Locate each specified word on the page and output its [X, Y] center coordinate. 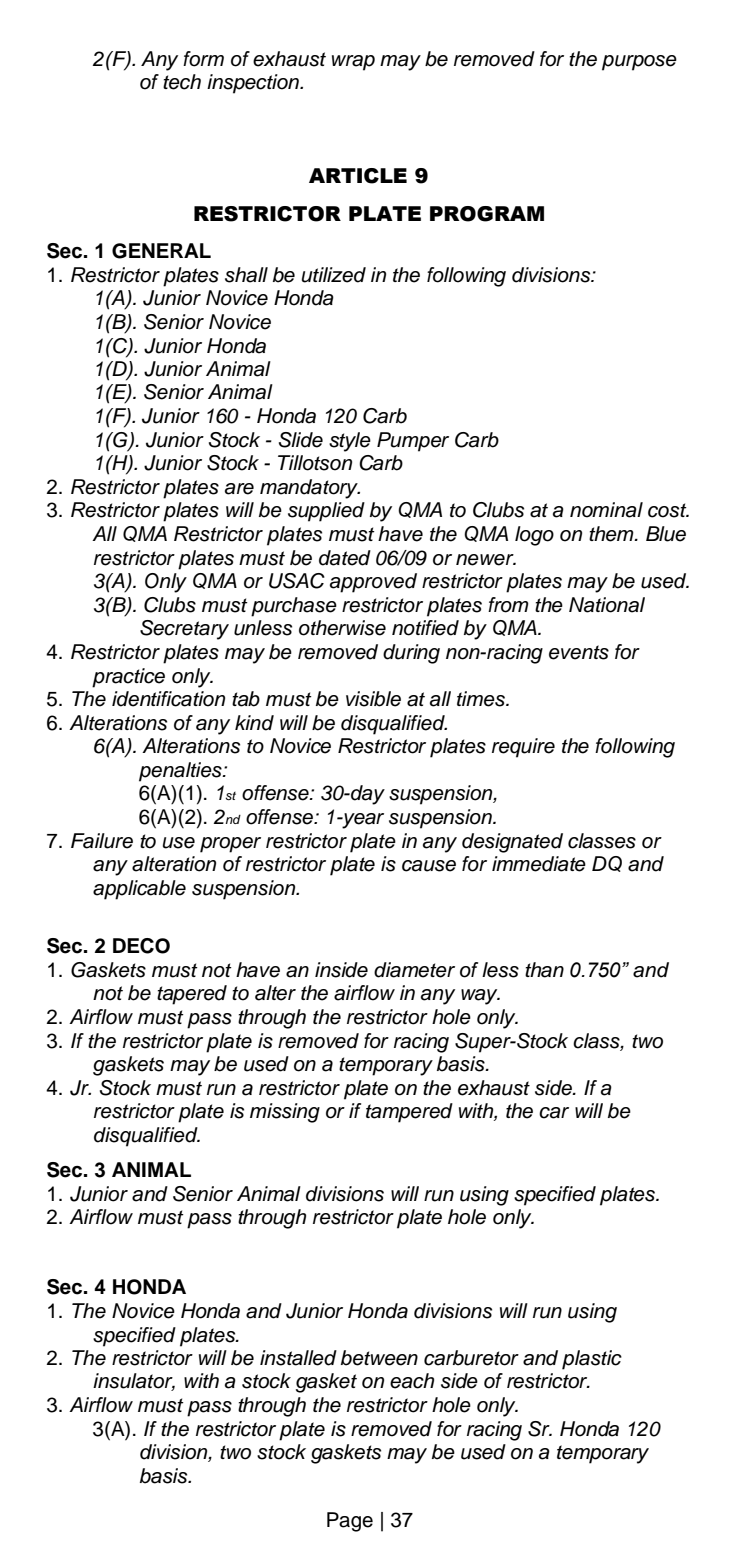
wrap [353, 63]
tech [182, 82]
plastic [592, 1360]
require [523, 748]
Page [350, 1522]
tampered [409, 1113]
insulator [134, 1382]
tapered [192, 995]
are [239, 489]
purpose [639, 63]
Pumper [413, 442]
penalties [181, 772]
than [544, 970]
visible [373, 699]
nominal [606, 510]
